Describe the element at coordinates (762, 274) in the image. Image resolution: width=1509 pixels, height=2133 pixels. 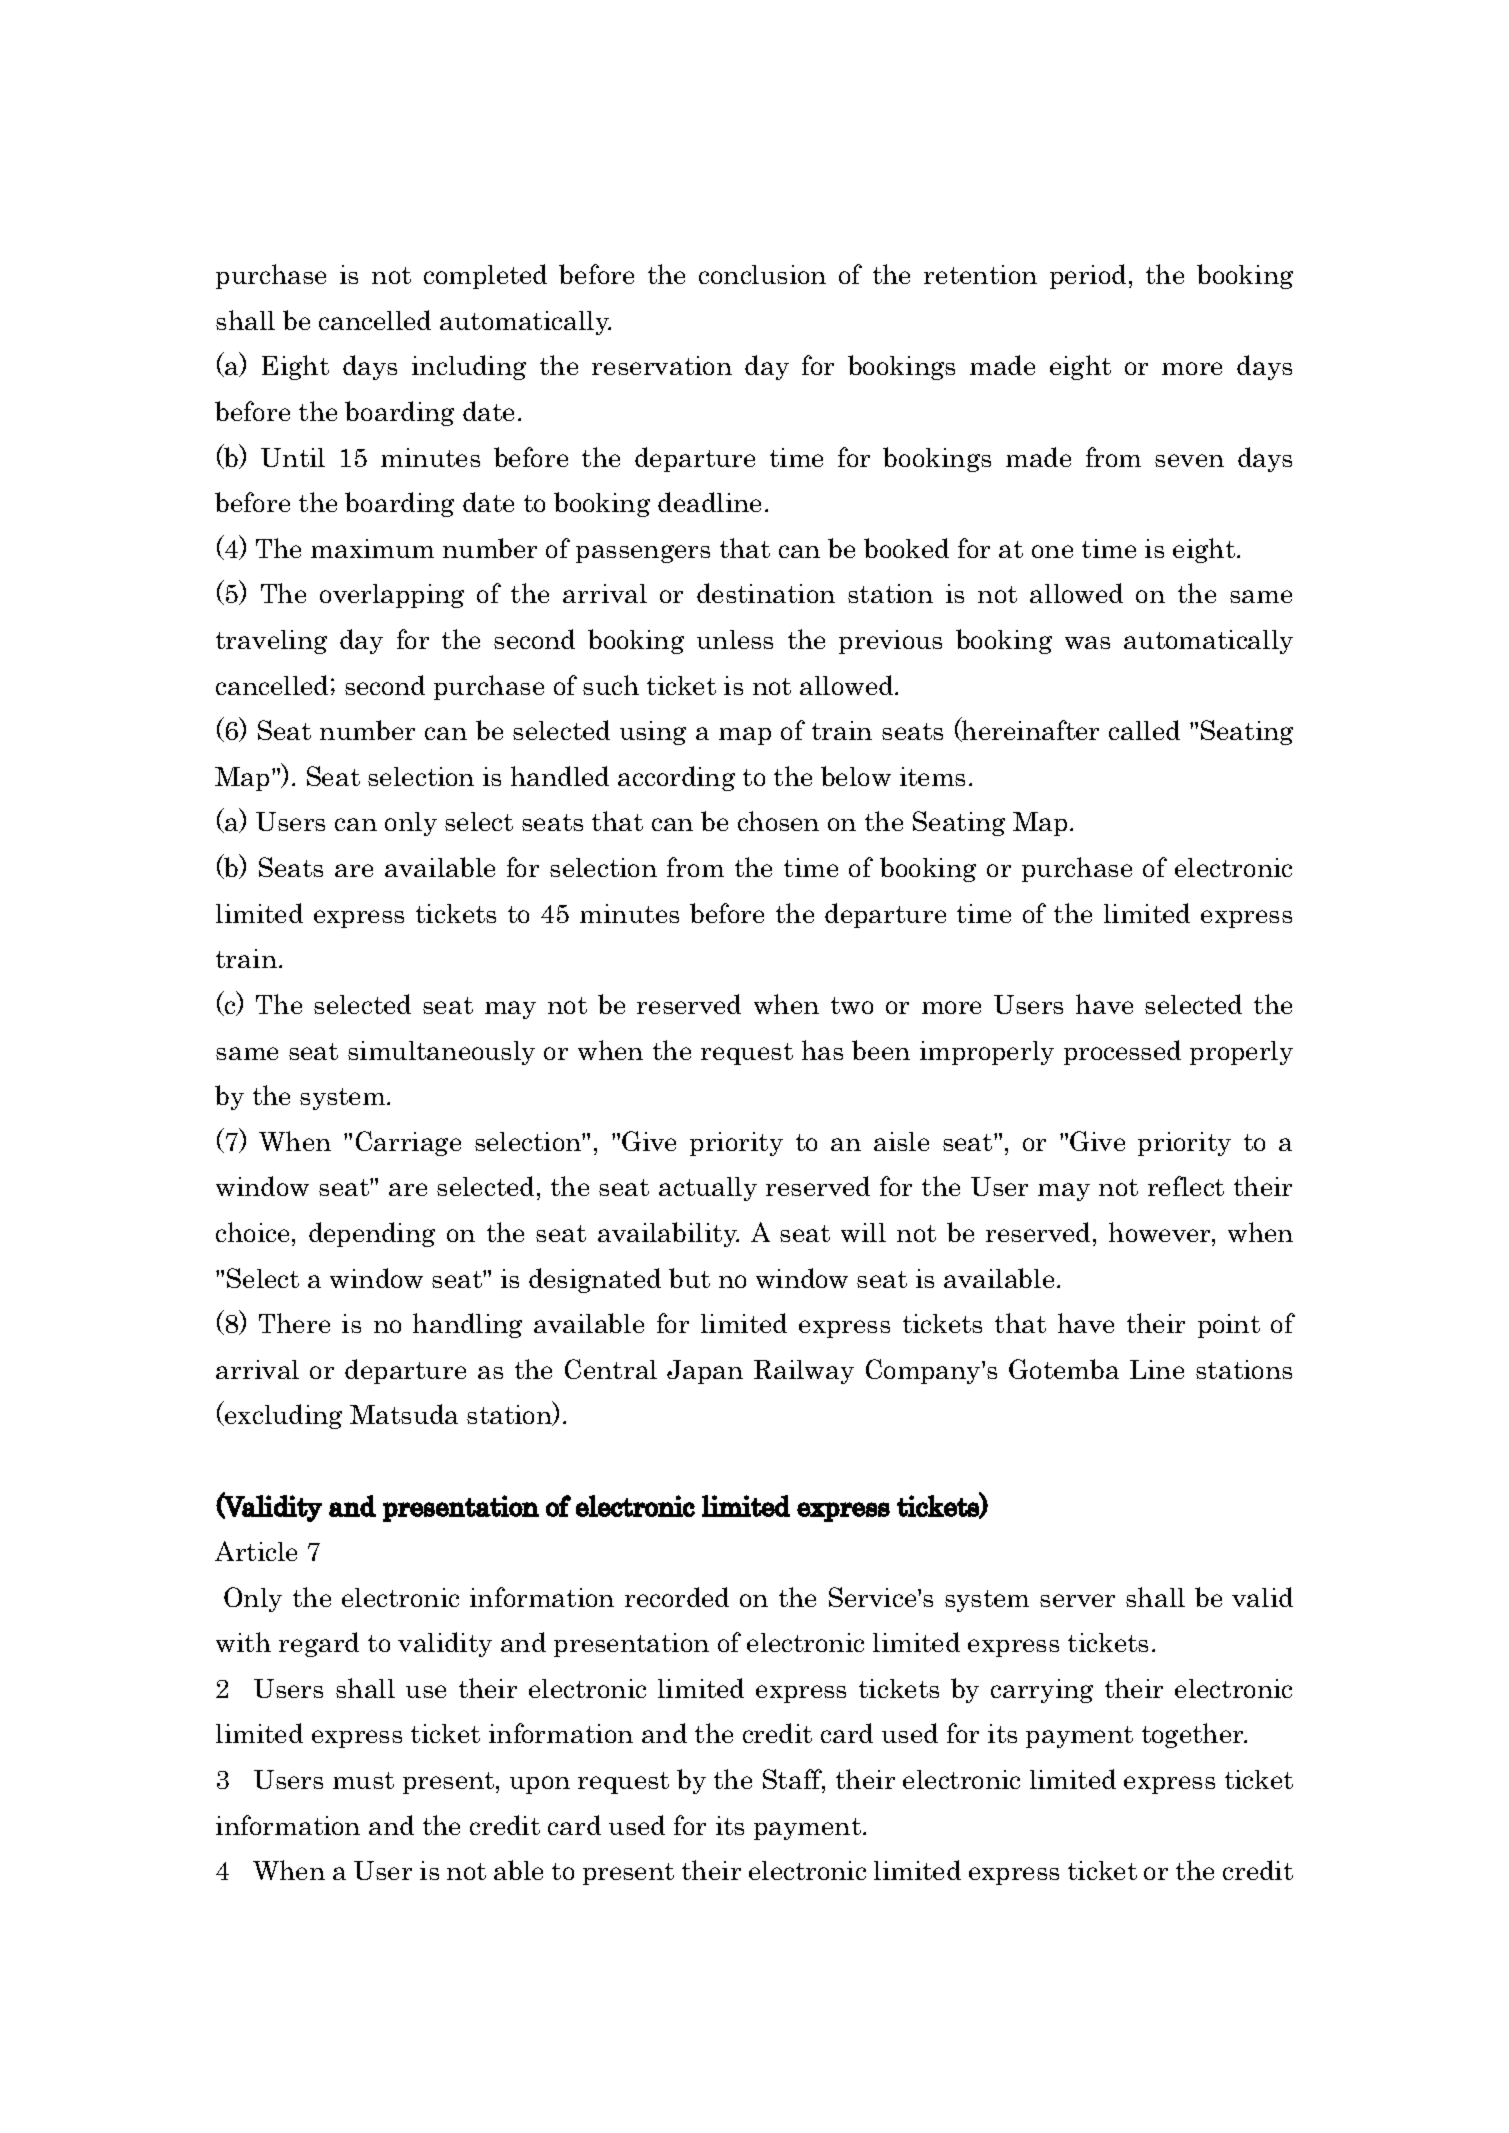
I see `conclusion` at that location.
